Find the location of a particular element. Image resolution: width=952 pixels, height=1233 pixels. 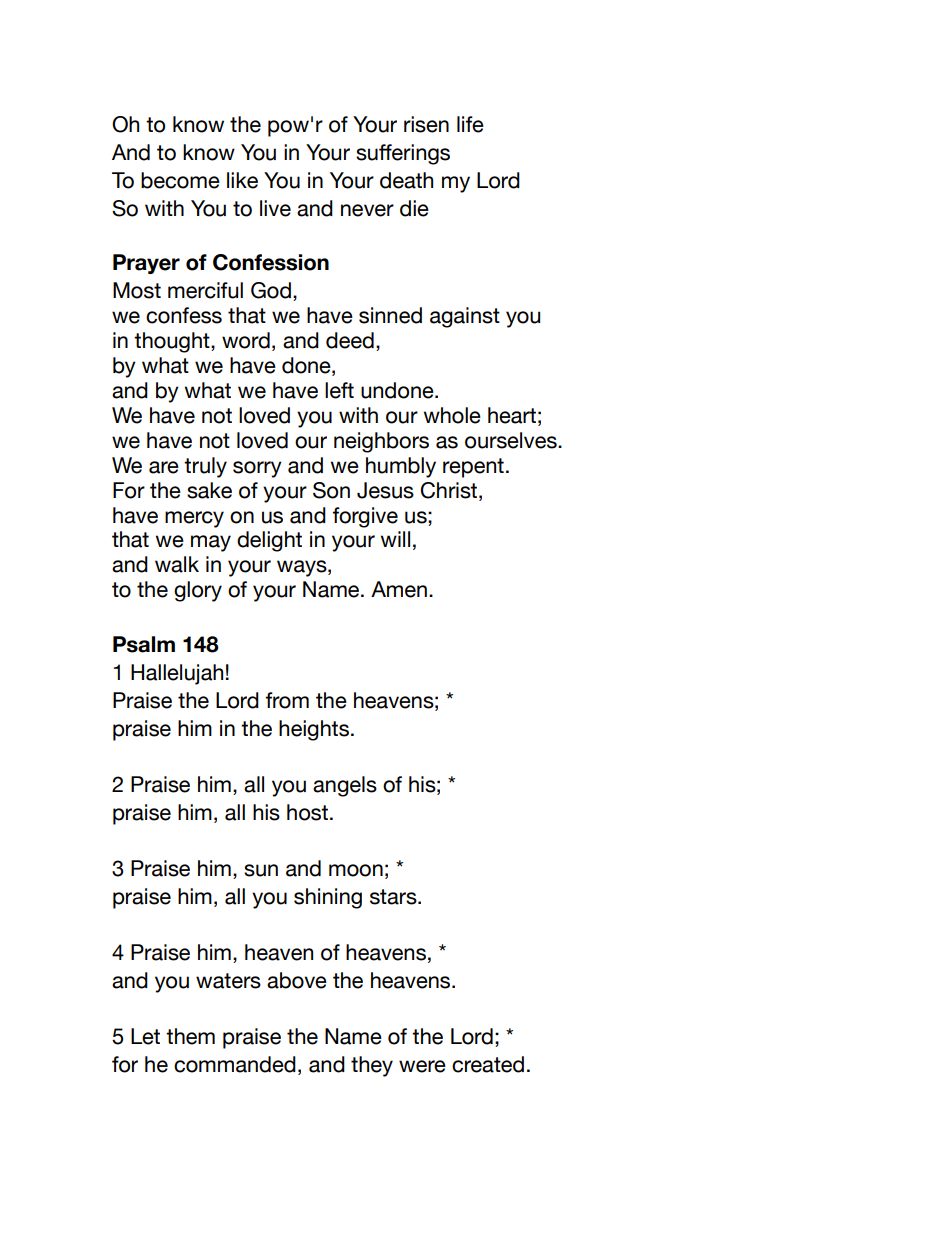

host is located at coordinates (307, 812).
